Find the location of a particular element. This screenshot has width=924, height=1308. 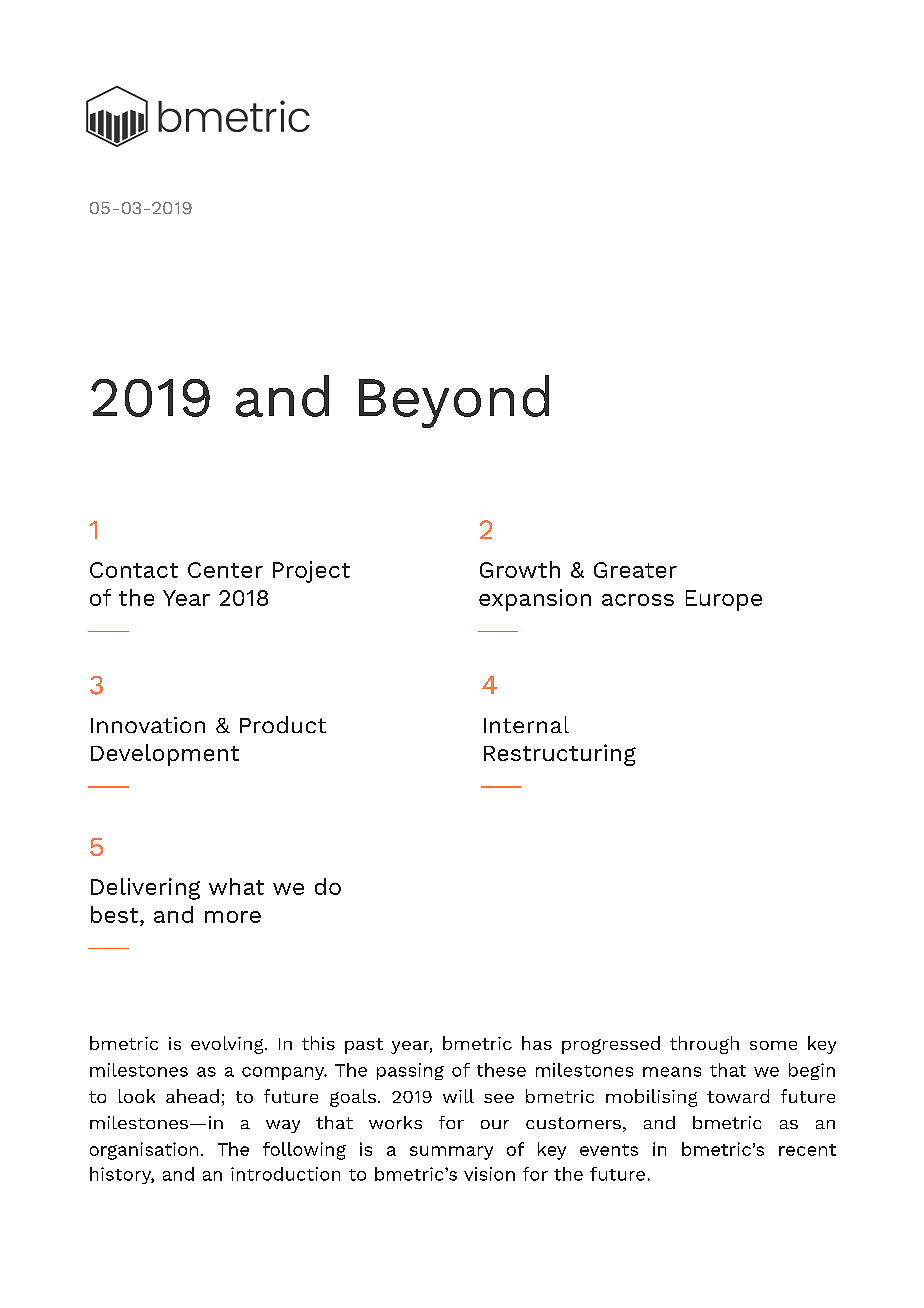

Europe is located at coordinates (724, 600).
